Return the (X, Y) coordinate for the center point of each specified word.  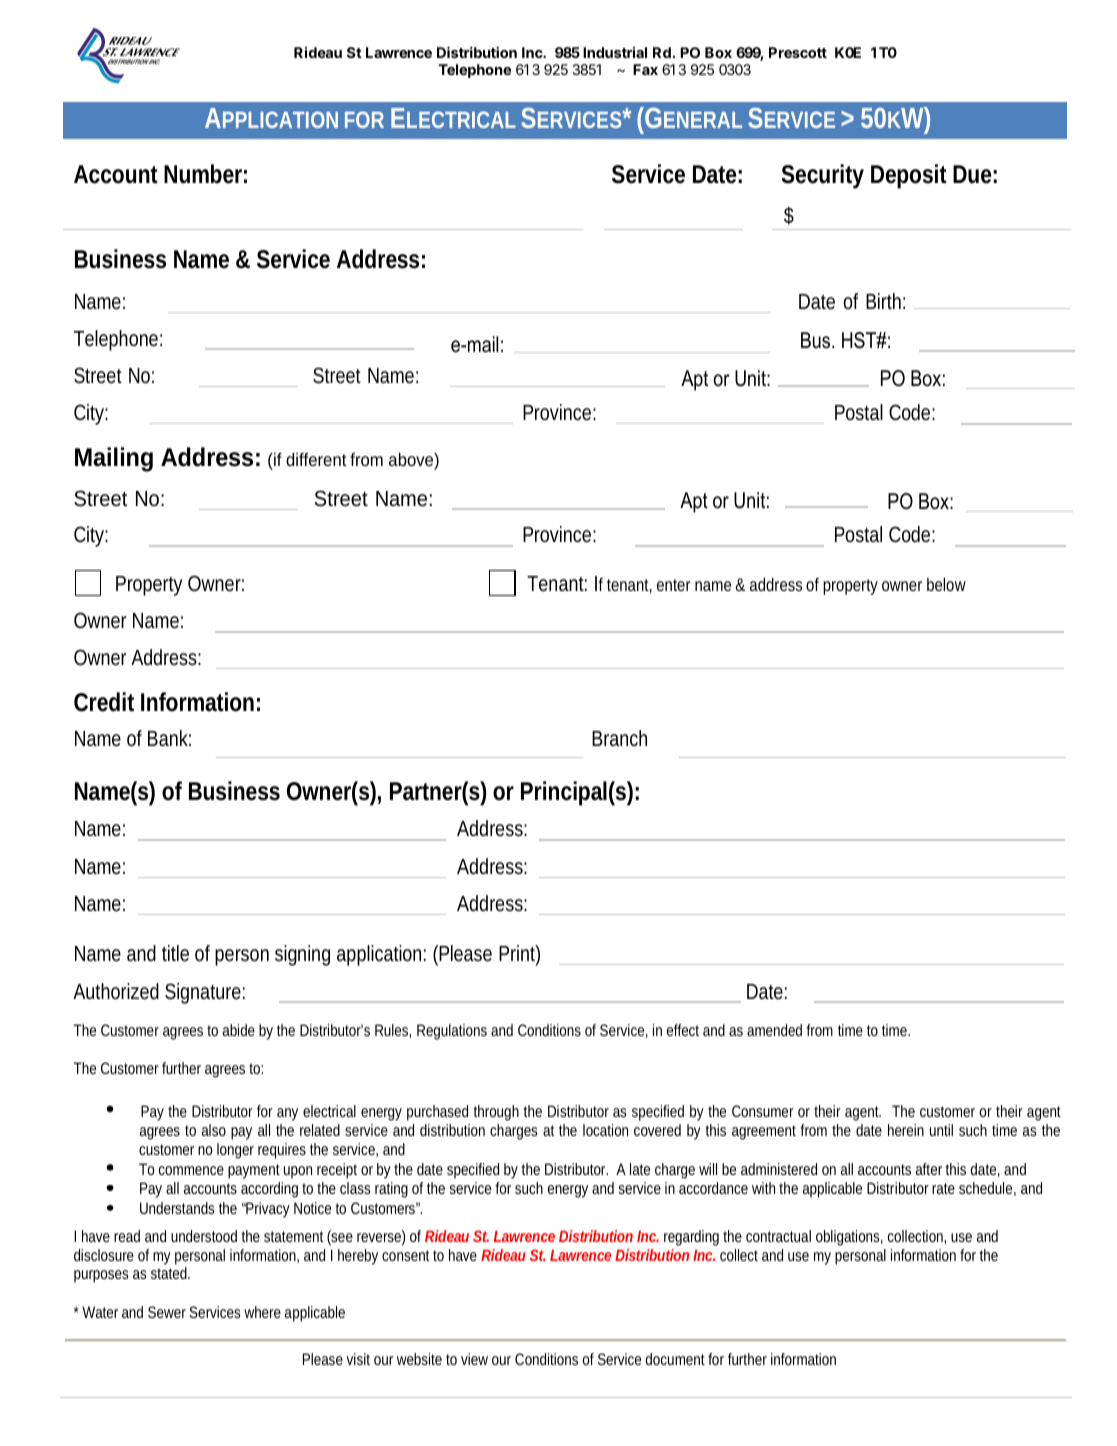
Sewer (167, 1312)
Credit (104, 702)
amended (774, 1030)
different (316, 459)
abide (239, 1030)
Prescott (798, 52)
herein (906, 1130)
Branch (619, 738)
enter (673, 585)
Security (822, 176)
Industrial (615, 52)
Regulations (452, 1032)
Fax (645, 69)
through (496, 1113)
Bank (169, 738)
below (946, 584)
